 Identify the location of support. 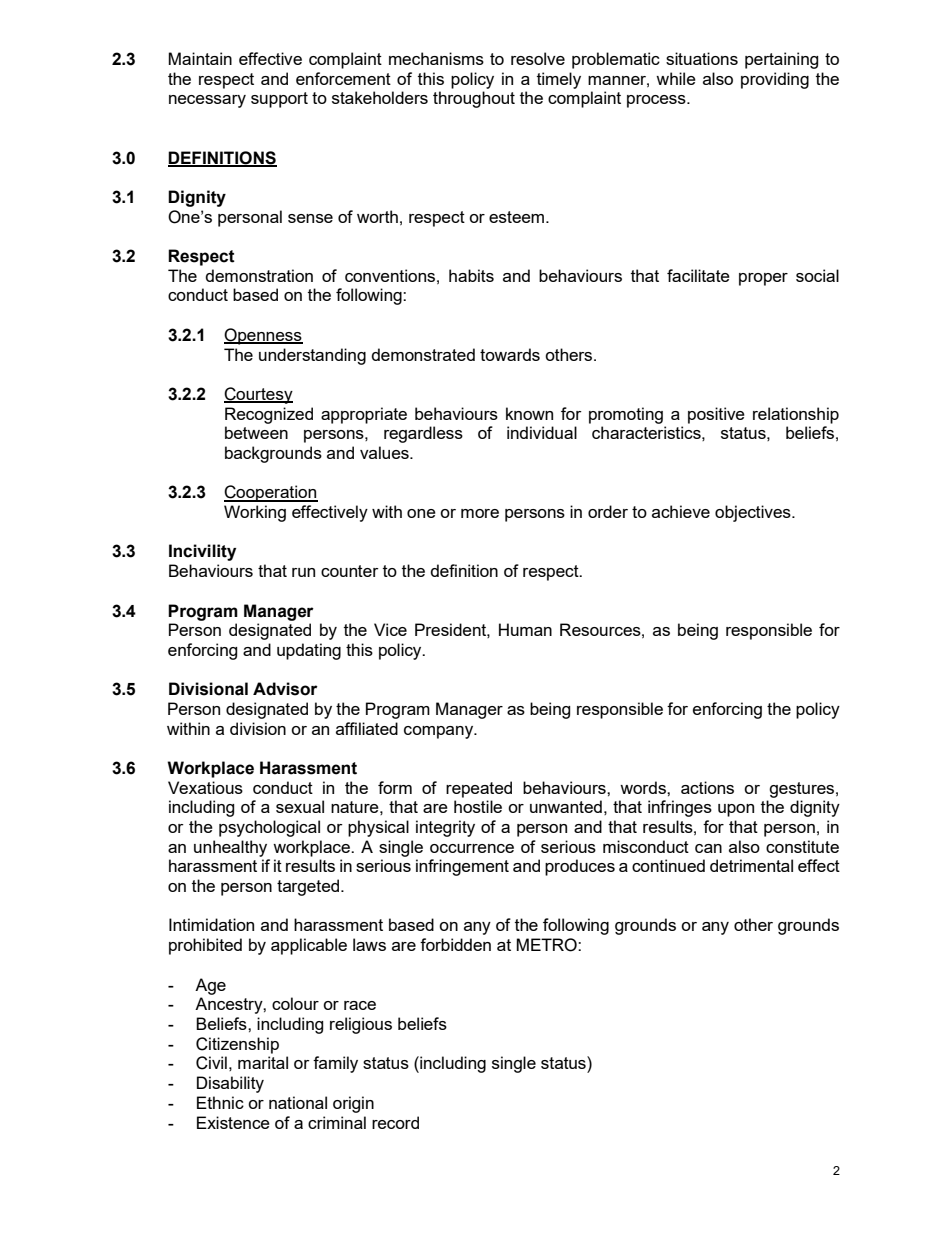
(279, 100).
